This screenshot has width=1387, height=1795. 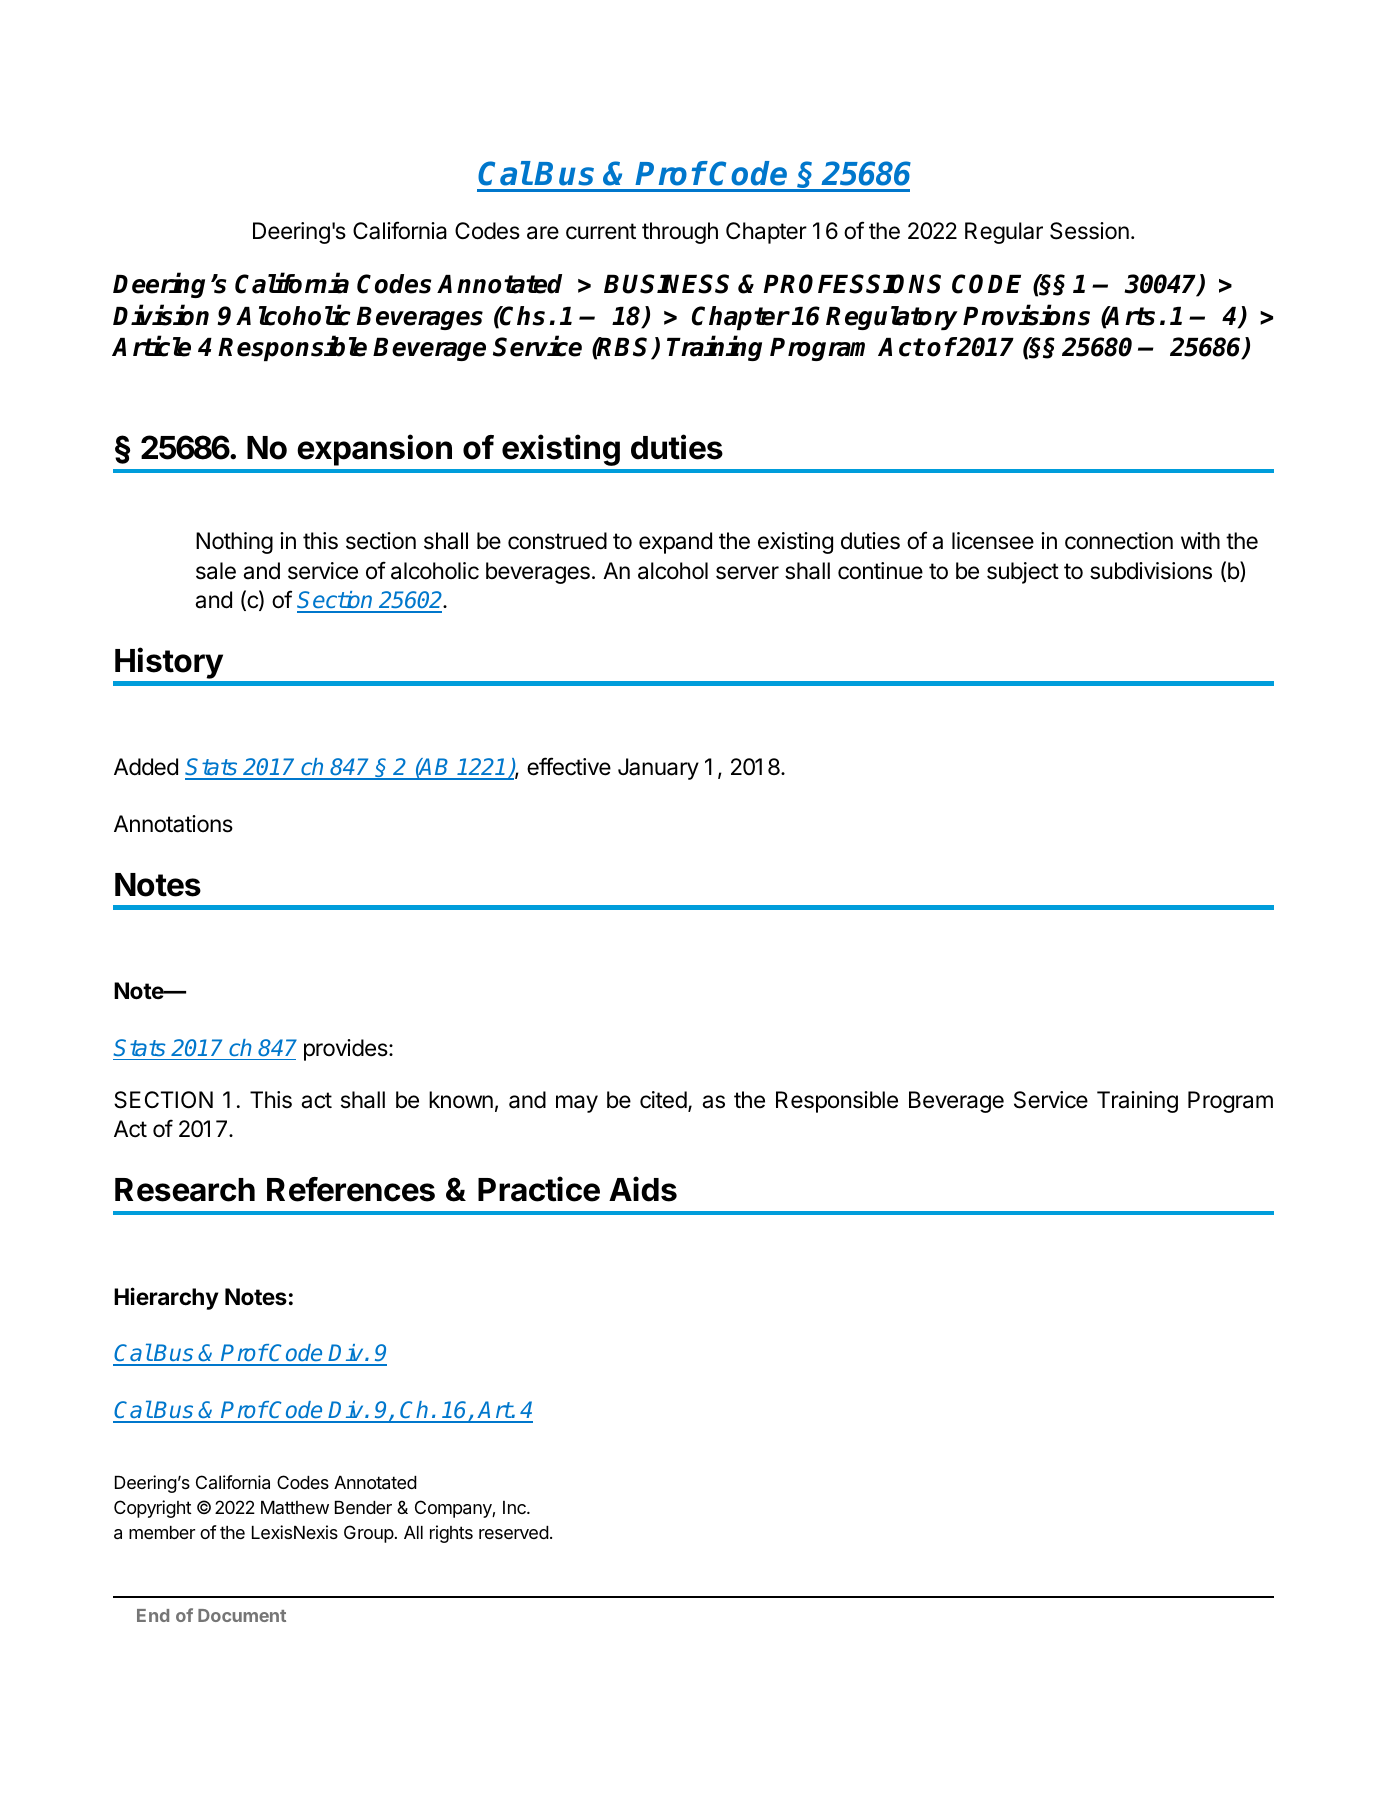 What do you see at coordinates (216, 571) in the screenshot?
I see `sale` at bounding box center [216, 571].
